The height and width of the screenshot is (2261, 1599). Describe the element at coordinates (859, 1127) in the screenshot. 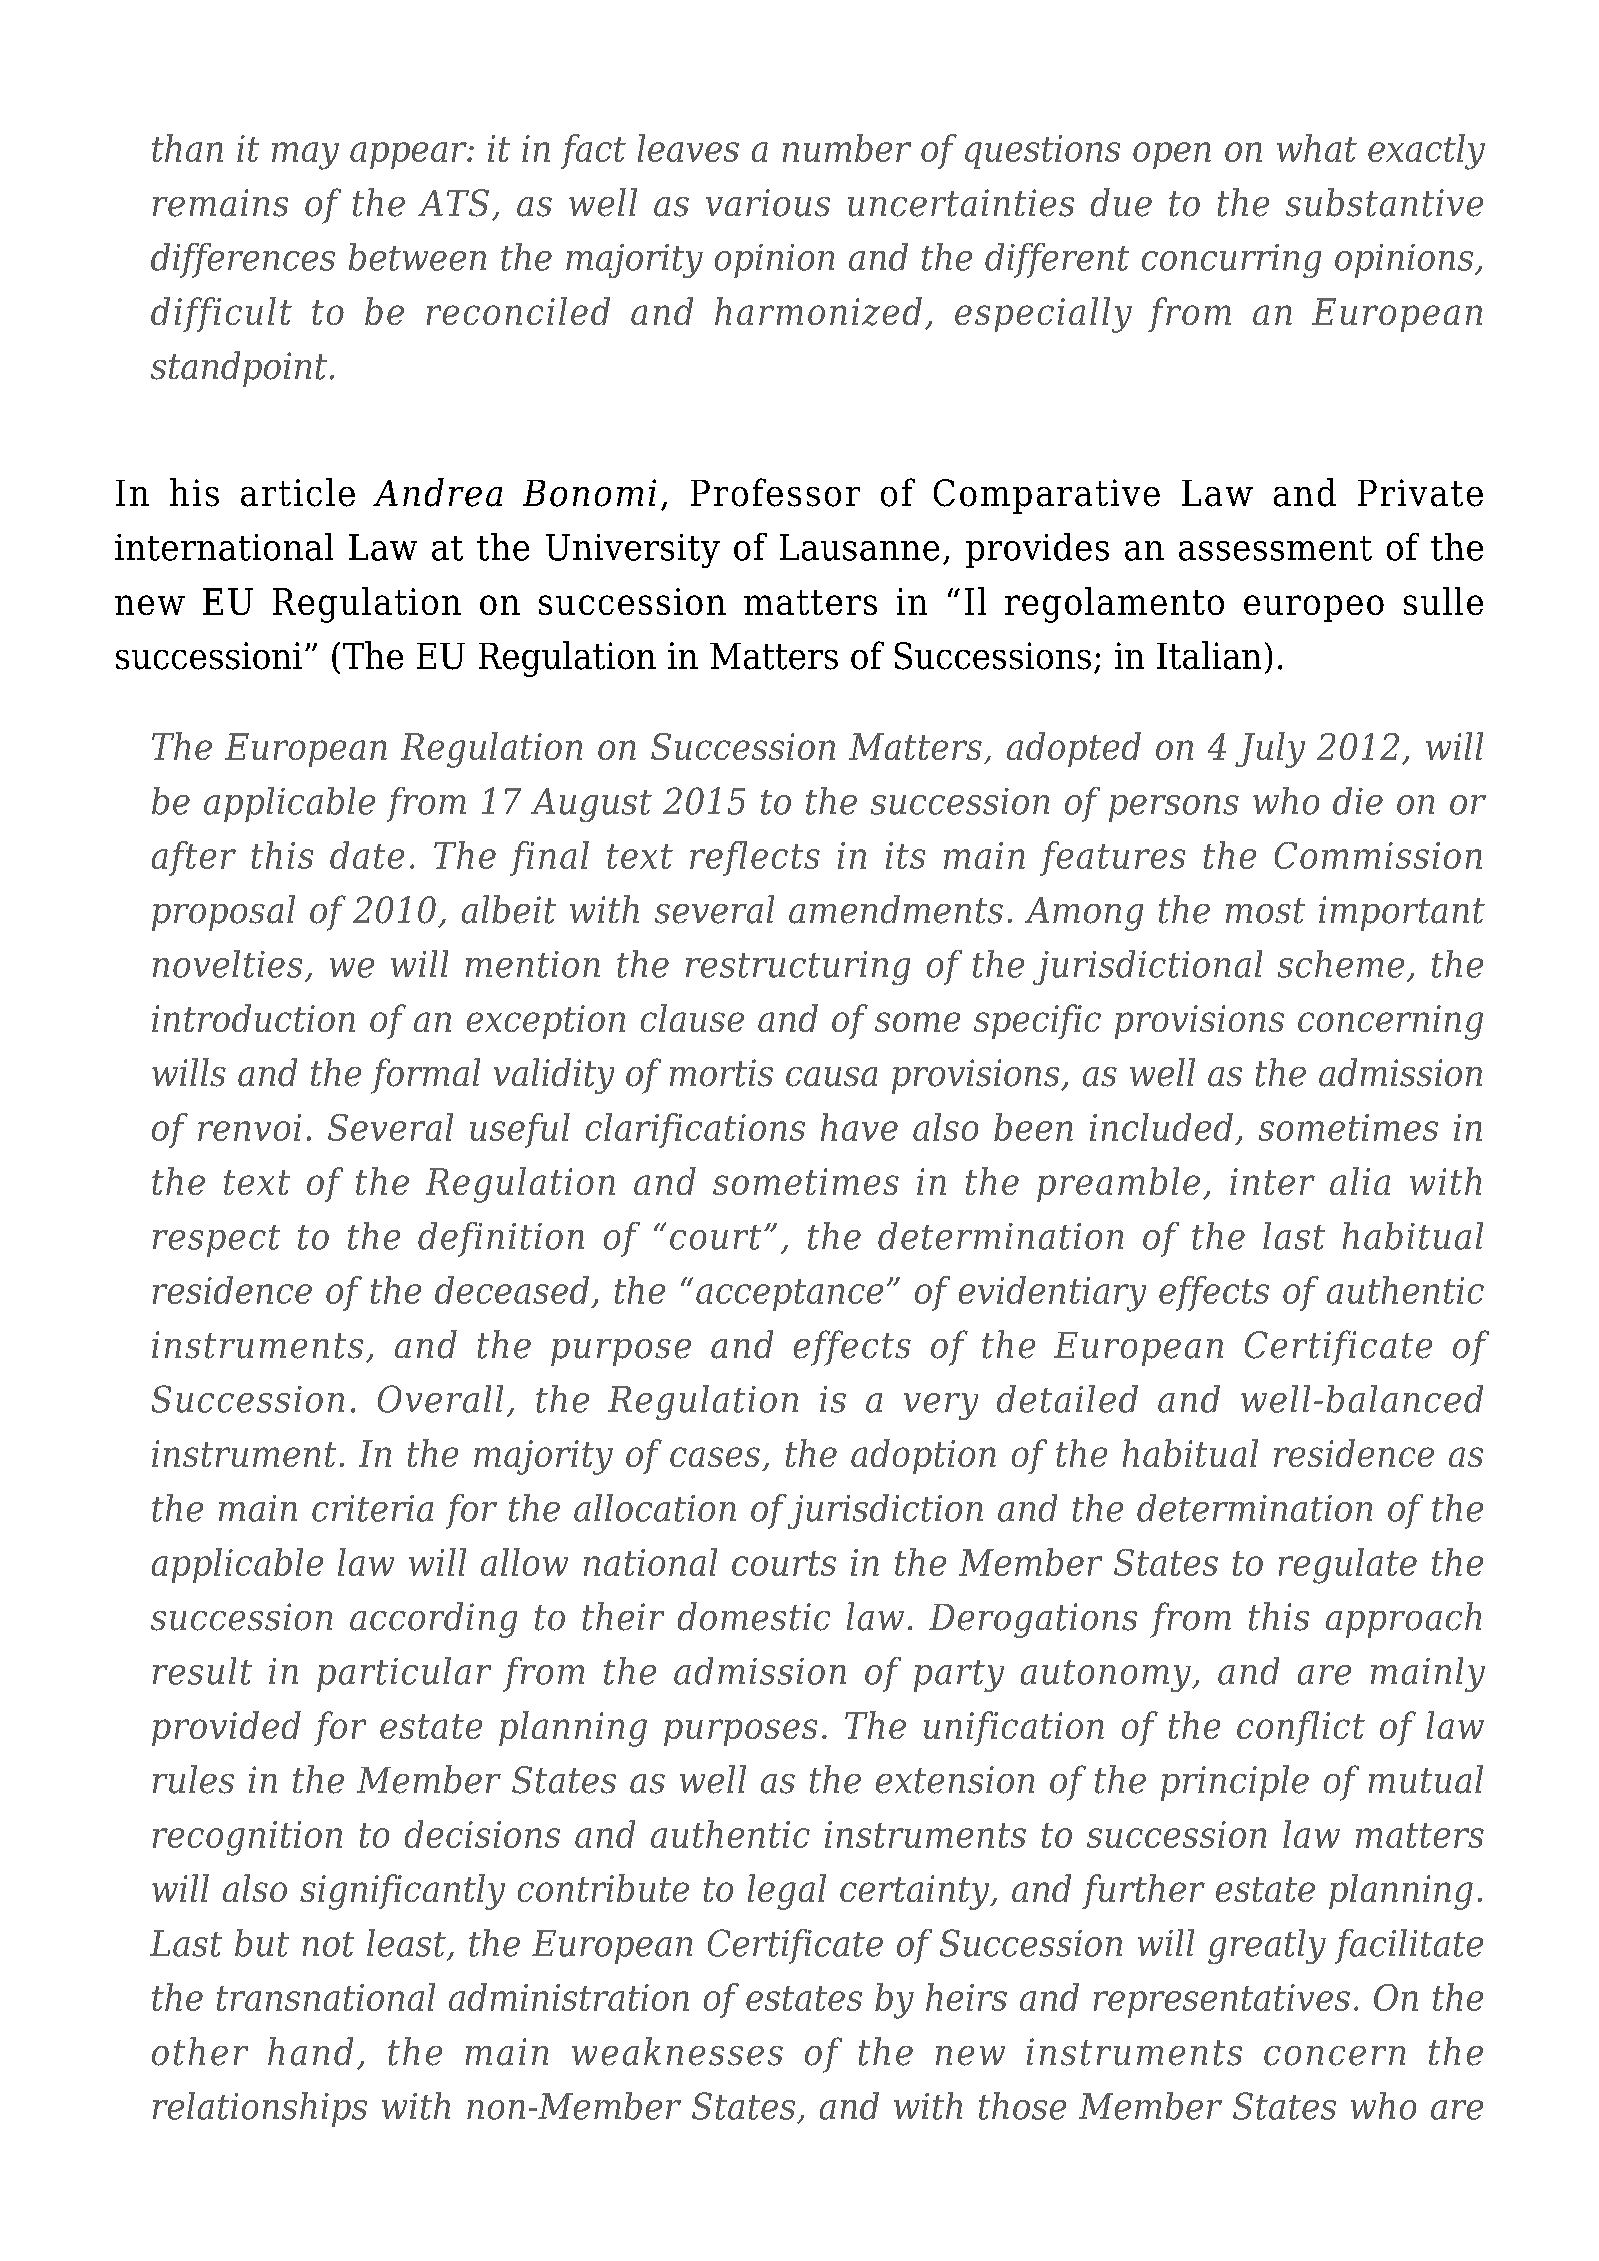

I see `have` at that location.
